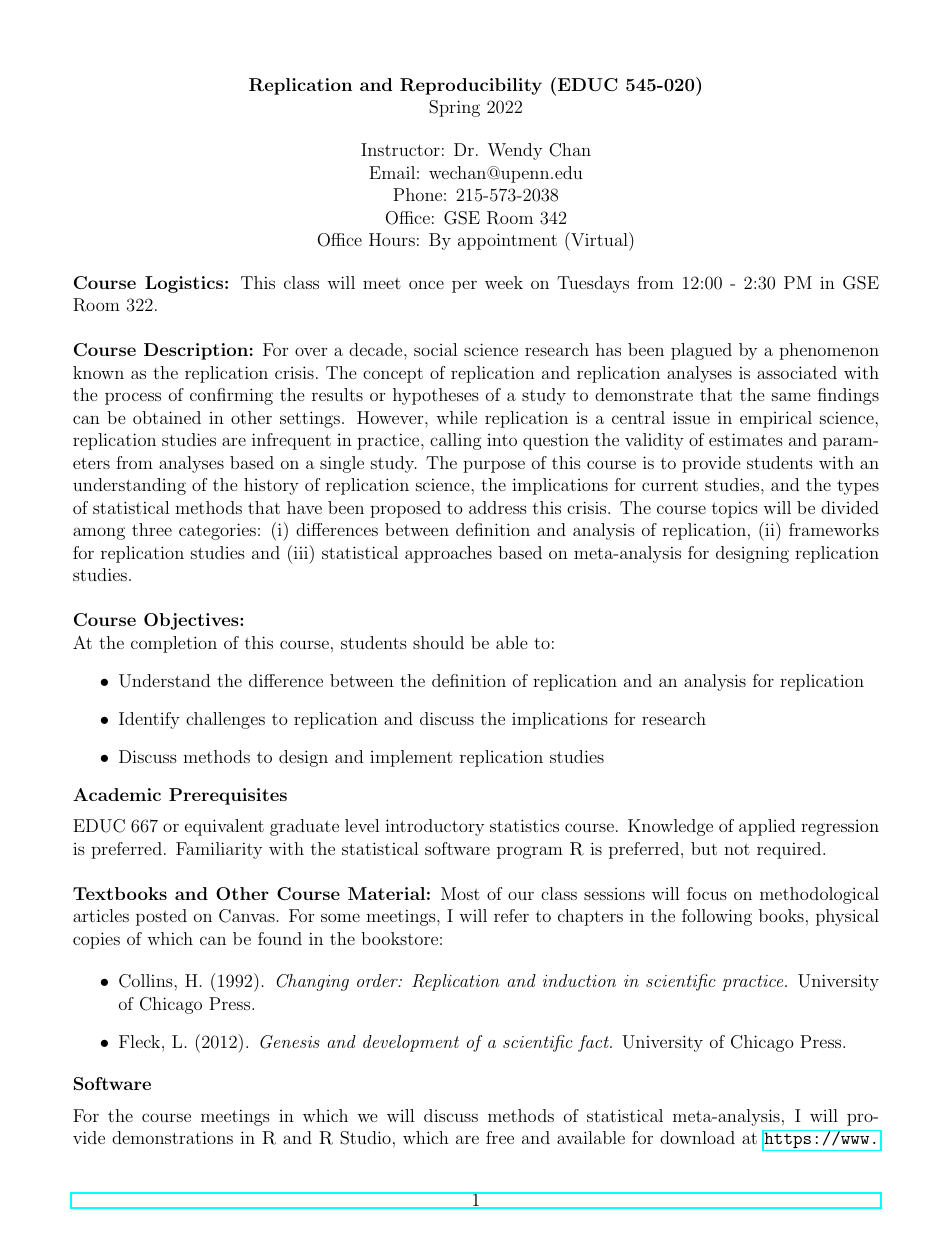  Describe the element at coordinates (834, 529) in the page. I see `frameworks` at that location.
